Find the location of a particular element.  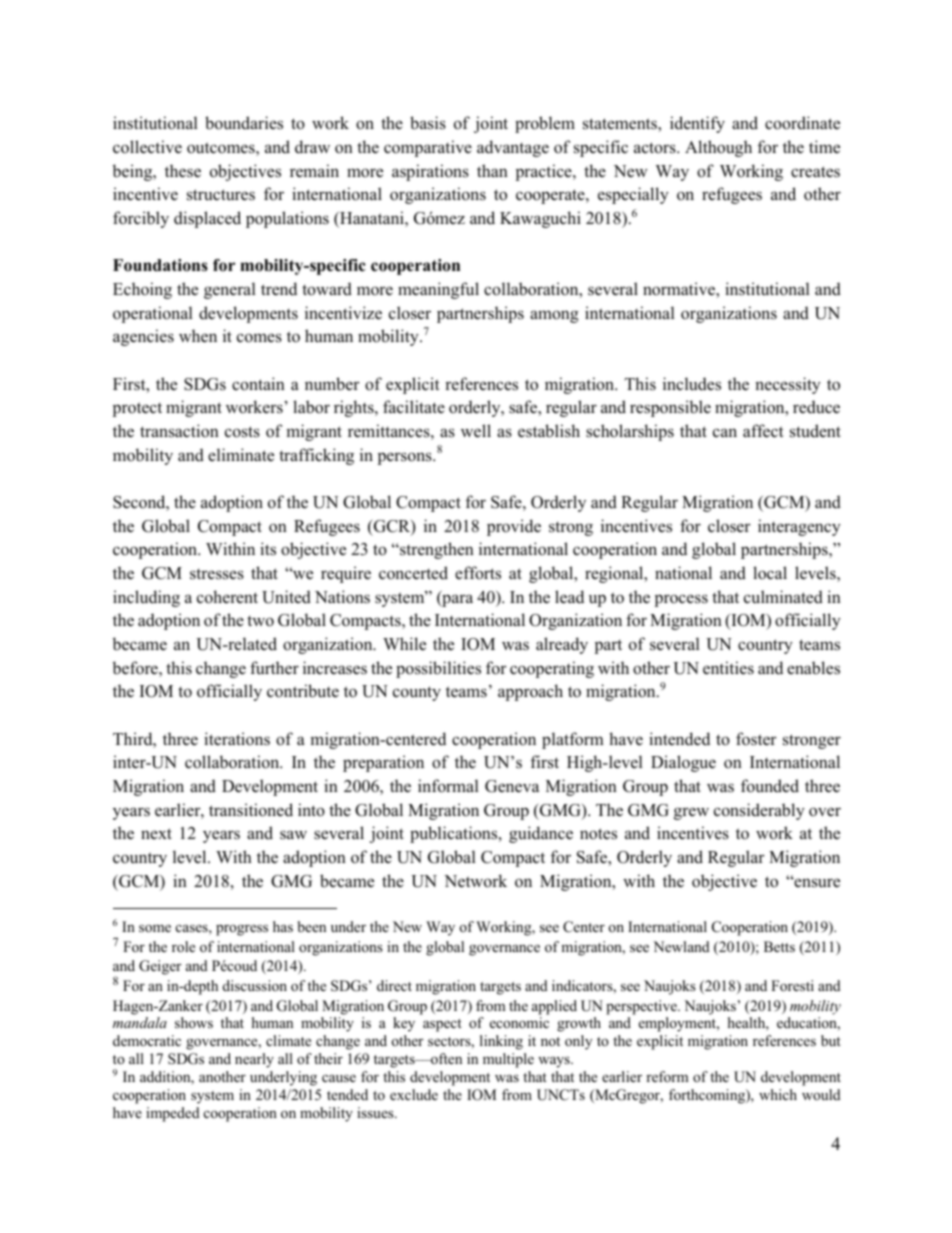

multiple is located at coordinates (508, 1060).
